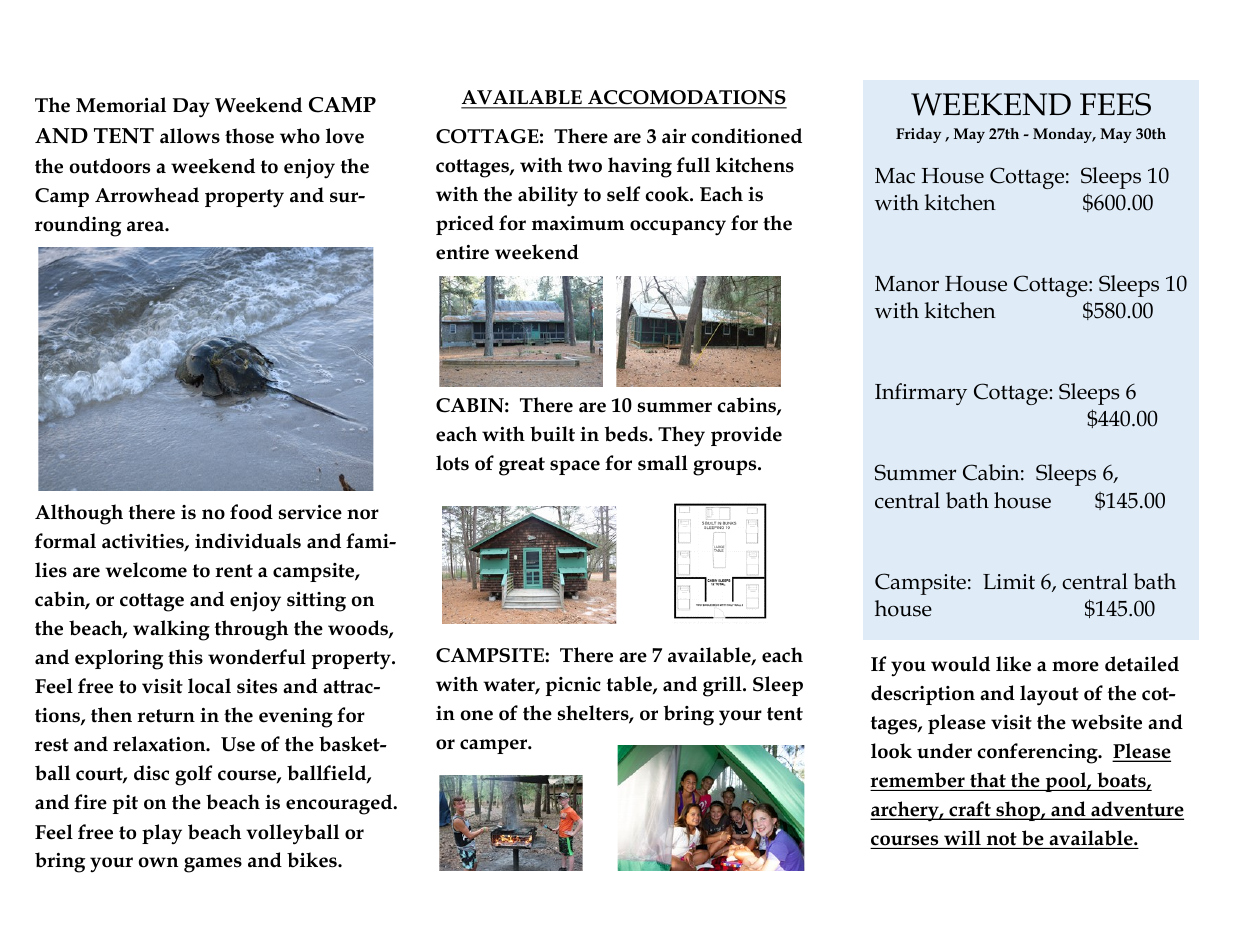 This screenshot has width=1233, height=952. What do you see at coordinates (340, 804) in the screenshot?
I see `encouraged` at bounding box center [340, 804].
